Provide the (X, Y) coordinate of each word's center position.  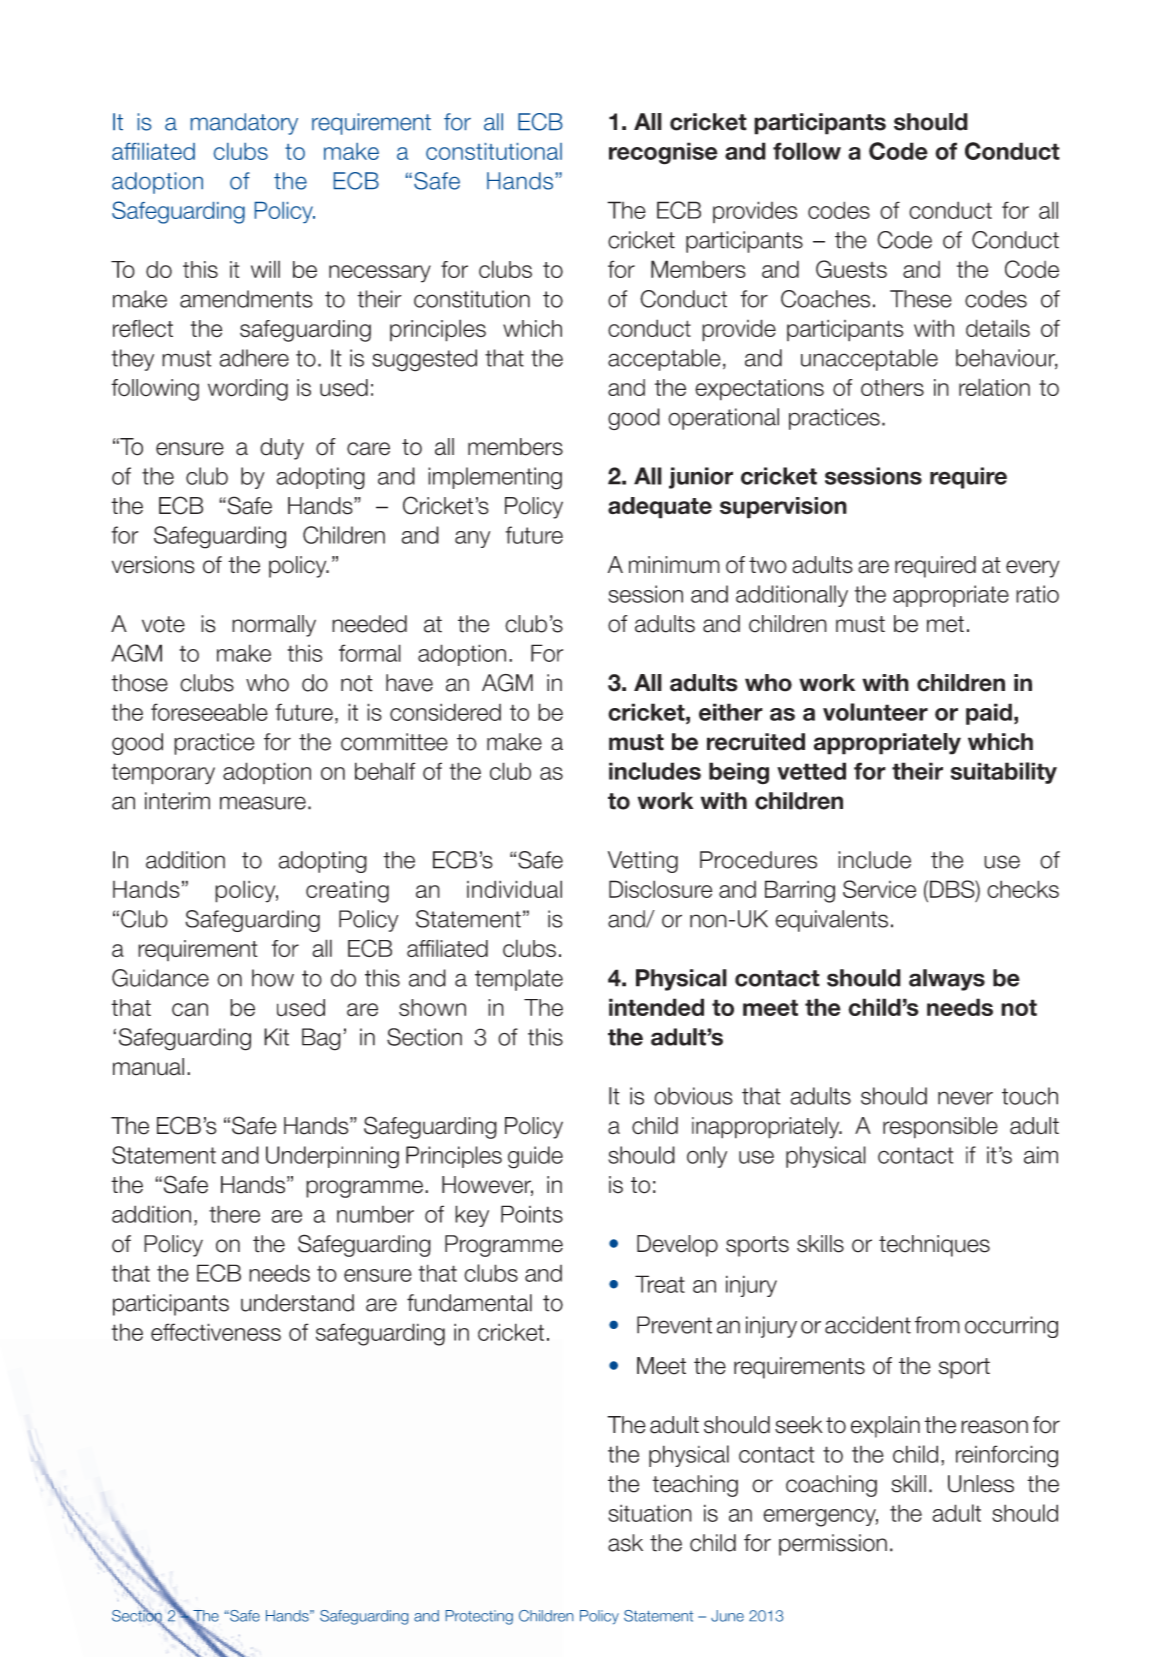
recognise (663, 153)
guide (535, 1157)
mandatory (244, 124)
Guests (851, 269)
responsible (940, 1128)
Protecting (479, 1617)
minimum (674, 565)
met (945, 624)
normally (274, 626)
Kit (276, 1037)
